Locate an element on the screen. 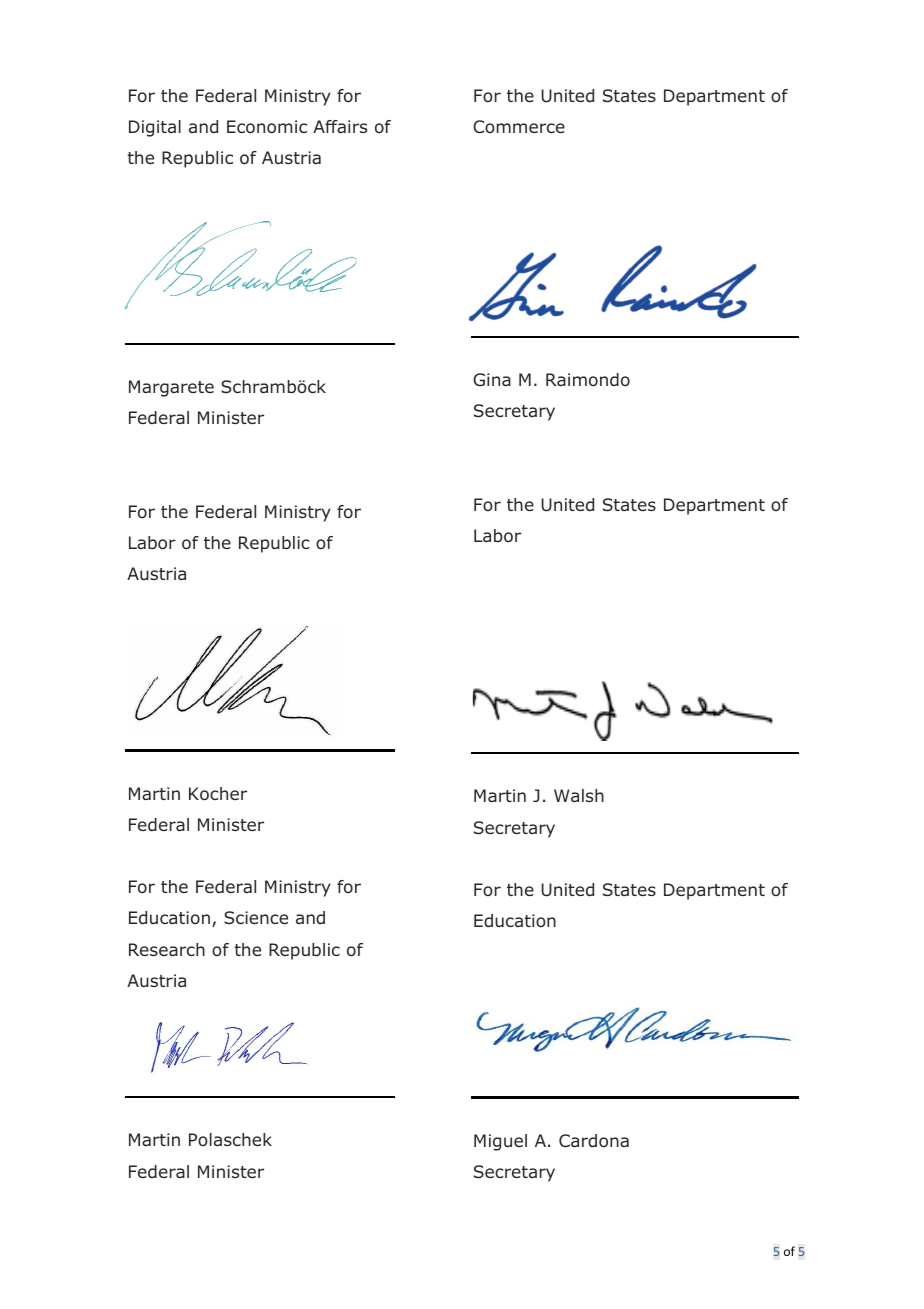 The width and height of the screenshot is (924, 1309). Gina is located at coordinates (492, 379).
